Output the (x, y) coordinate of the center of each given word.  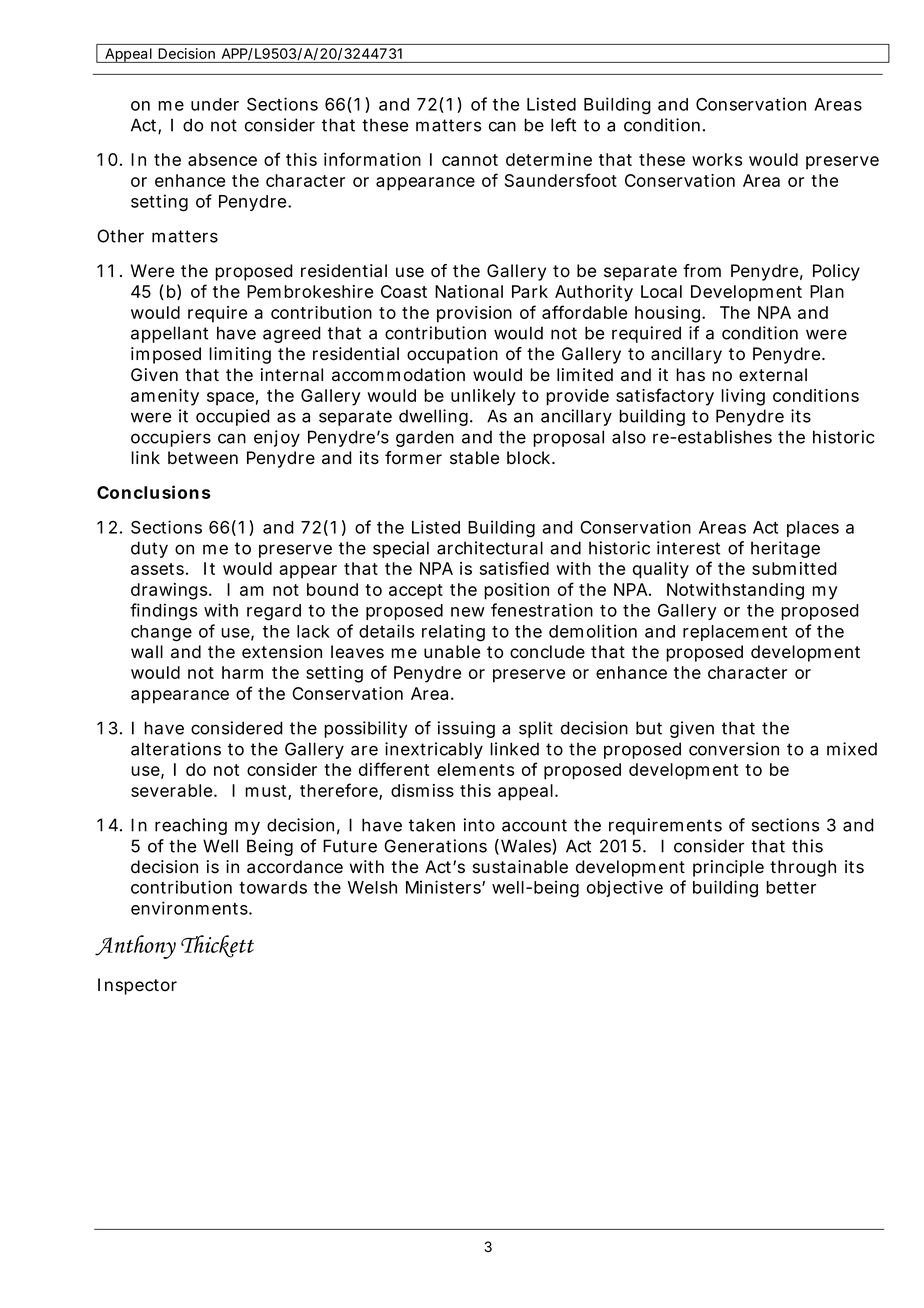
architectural (490, 548)
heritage (785, 549)
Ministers (444, 887)
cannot (470, 160)
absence (222, 159)
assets (157, 569)
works (717, 159)
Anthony (135, 947)
